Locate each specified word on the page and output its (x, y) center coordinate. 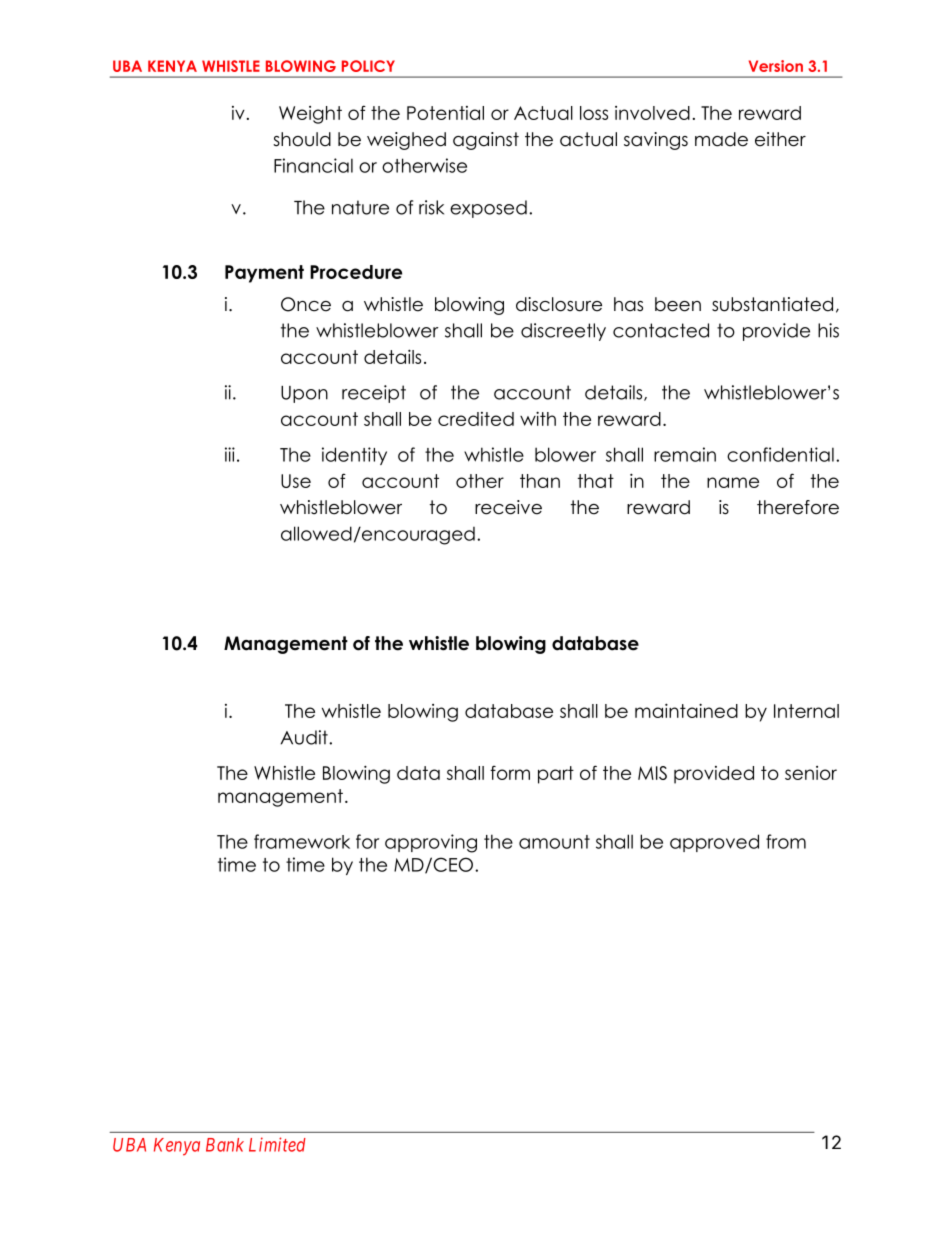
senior (811, 773)
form (510, 773)
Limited (277, 1144)
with (538, 418)
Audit (305, 737)
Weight (310, 115)
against (486, 141)
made (721, 139)
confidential (780, 454)
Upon (304, 394)
